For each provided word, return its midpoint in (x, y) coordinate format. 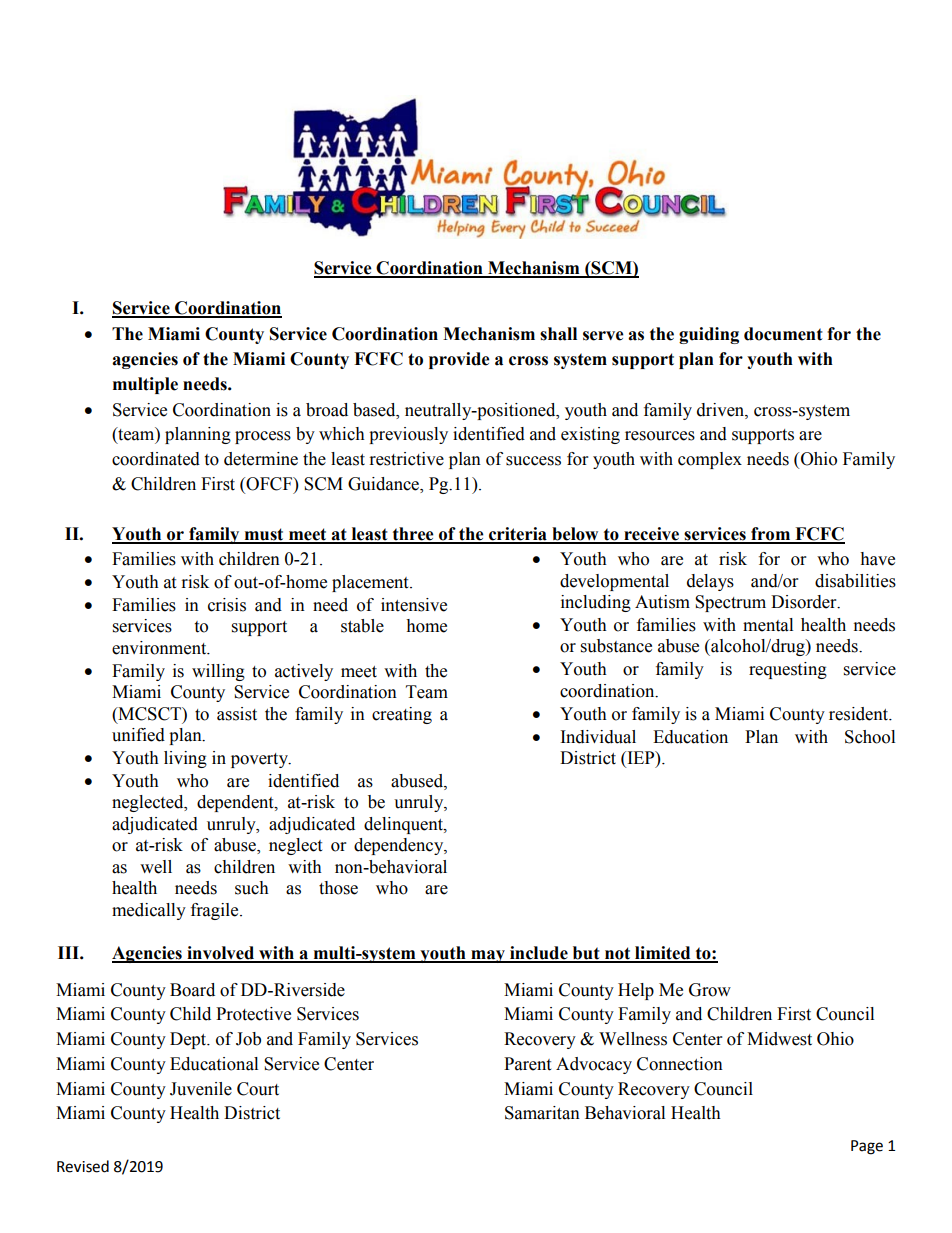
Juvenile (201, 1089)
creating (402, 715)
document (783, 334)
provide (459, 360)
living (185, 759)
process (263, 437)
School (870, 737)
